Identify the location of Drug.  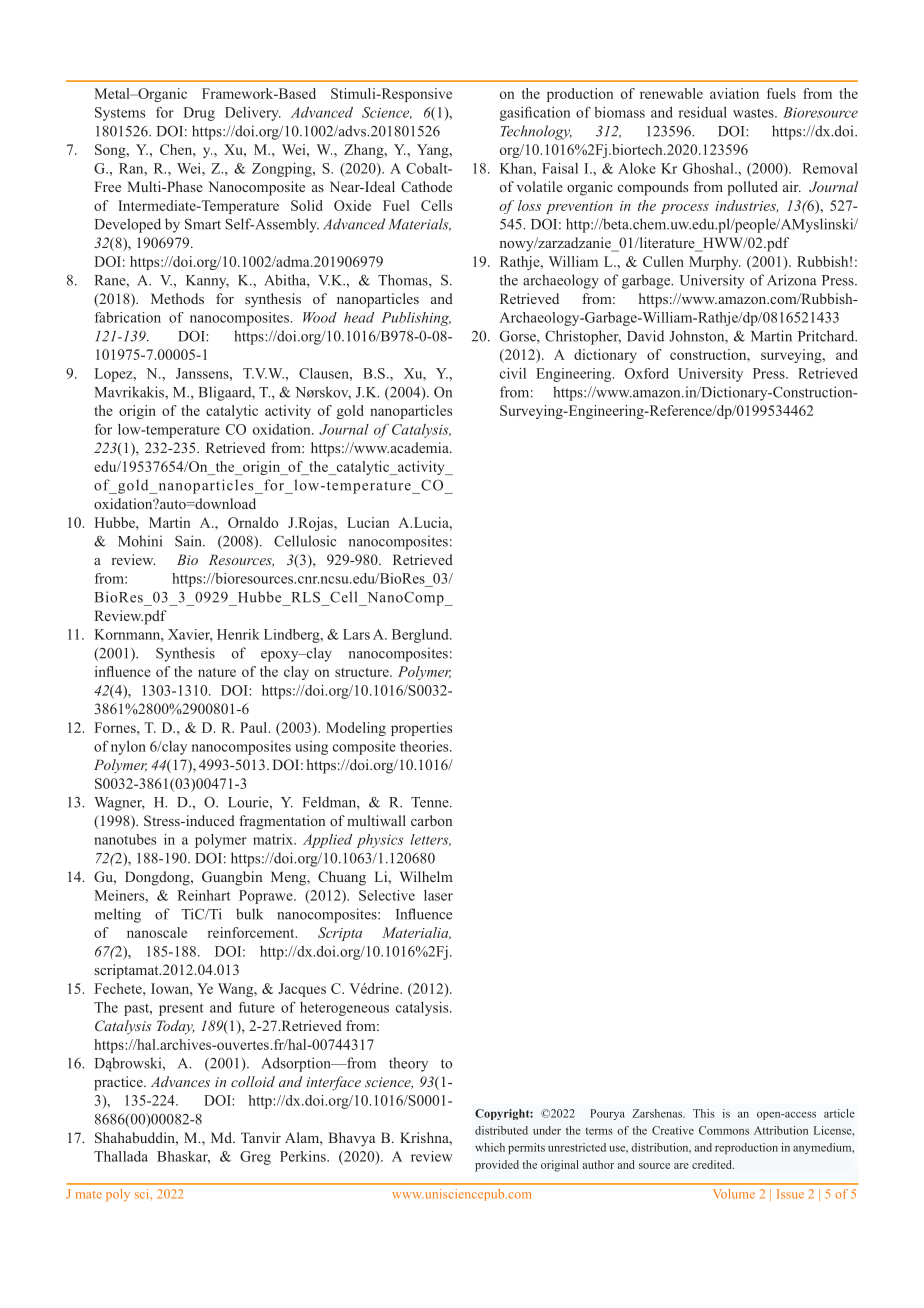
(199, 114).
